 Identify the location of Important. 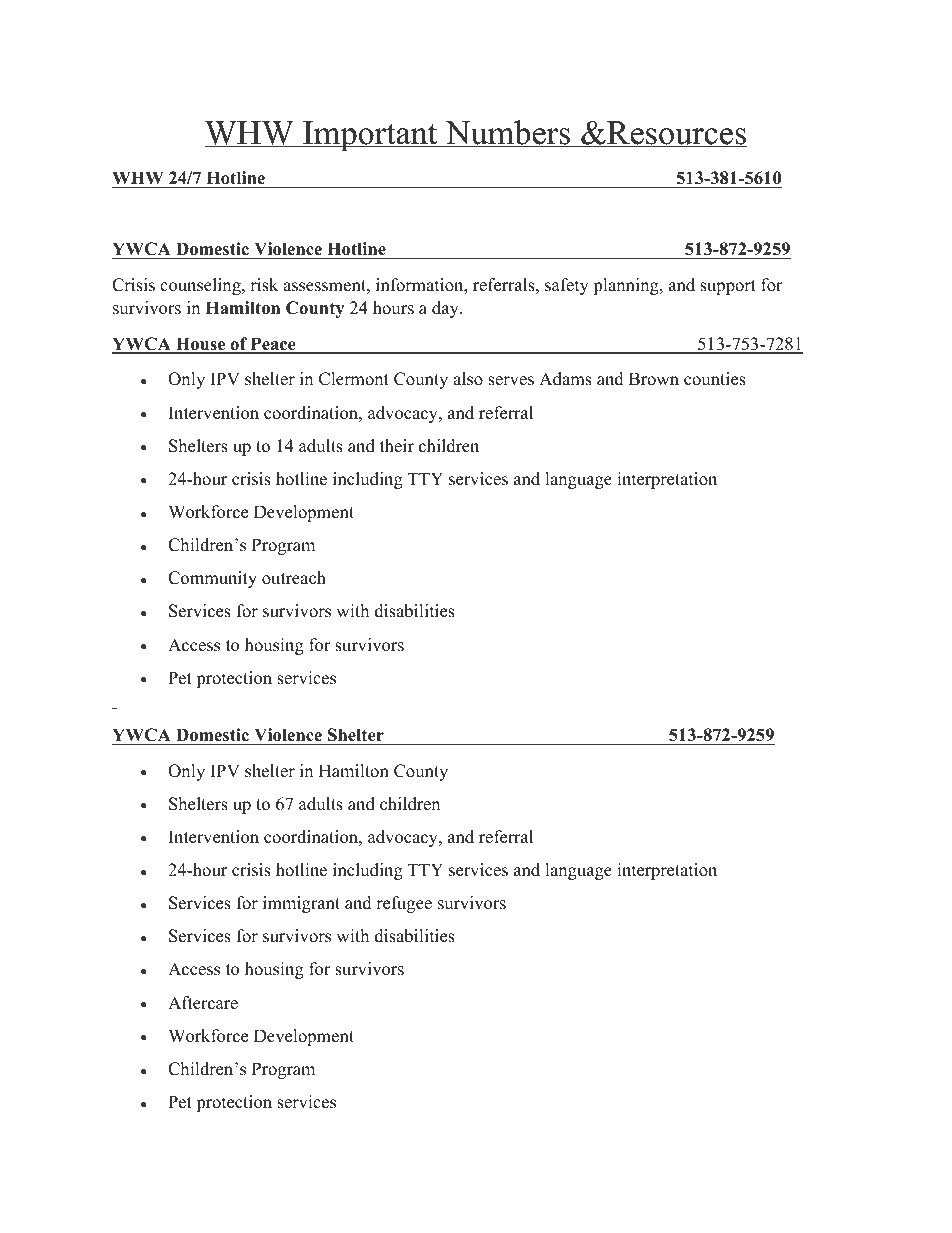
(370, 136).
